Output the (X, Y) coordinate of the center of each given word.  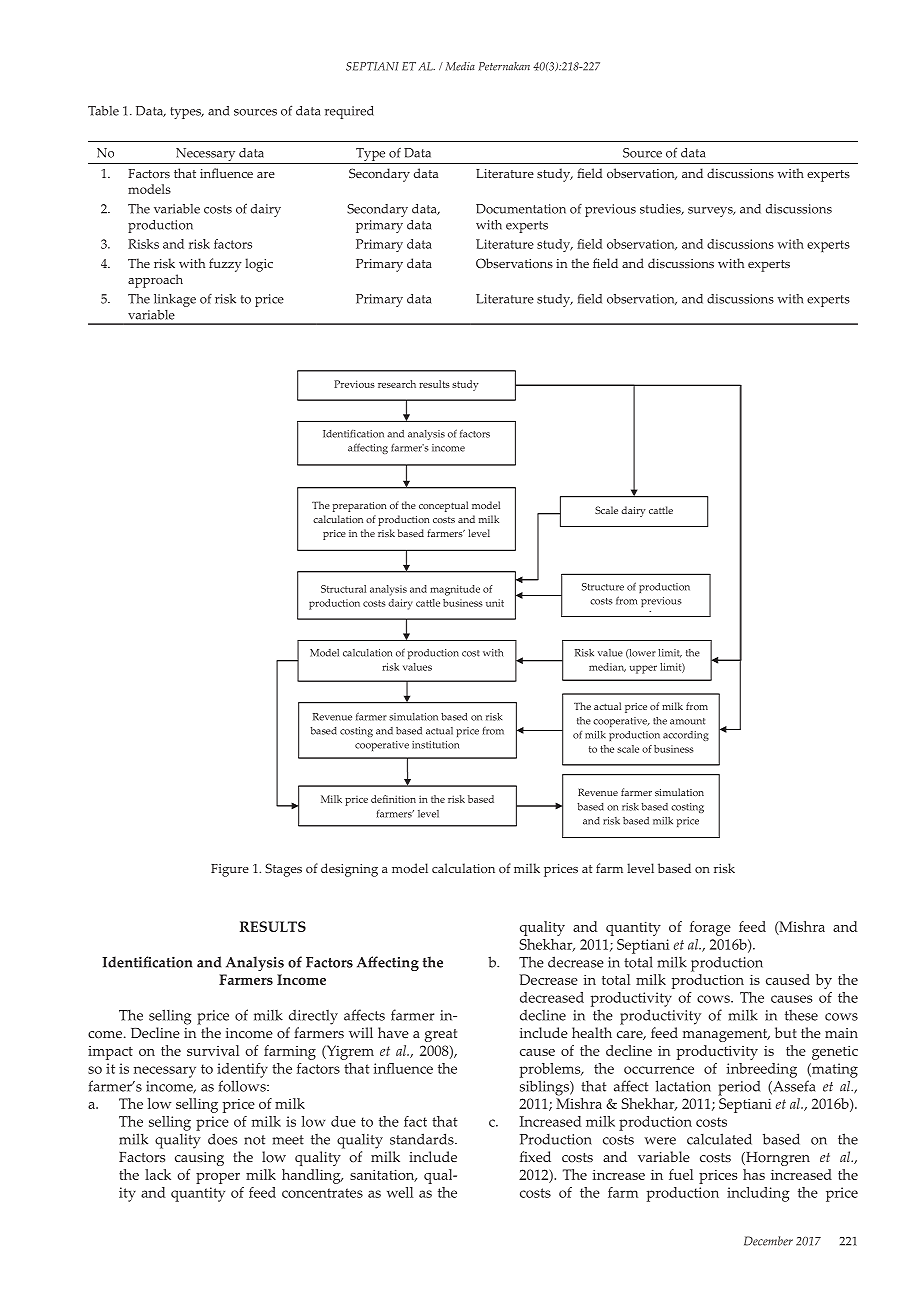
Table (103, 111)
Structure (603, 587)
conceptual (443, 506)
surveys (711, 212)
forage (710, 928)
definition (393, 799)
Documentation (521, 209)
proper (218, 1178)
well (400, 1192)
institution (435, 745)
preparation (360, 507)
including (758, 1194)
